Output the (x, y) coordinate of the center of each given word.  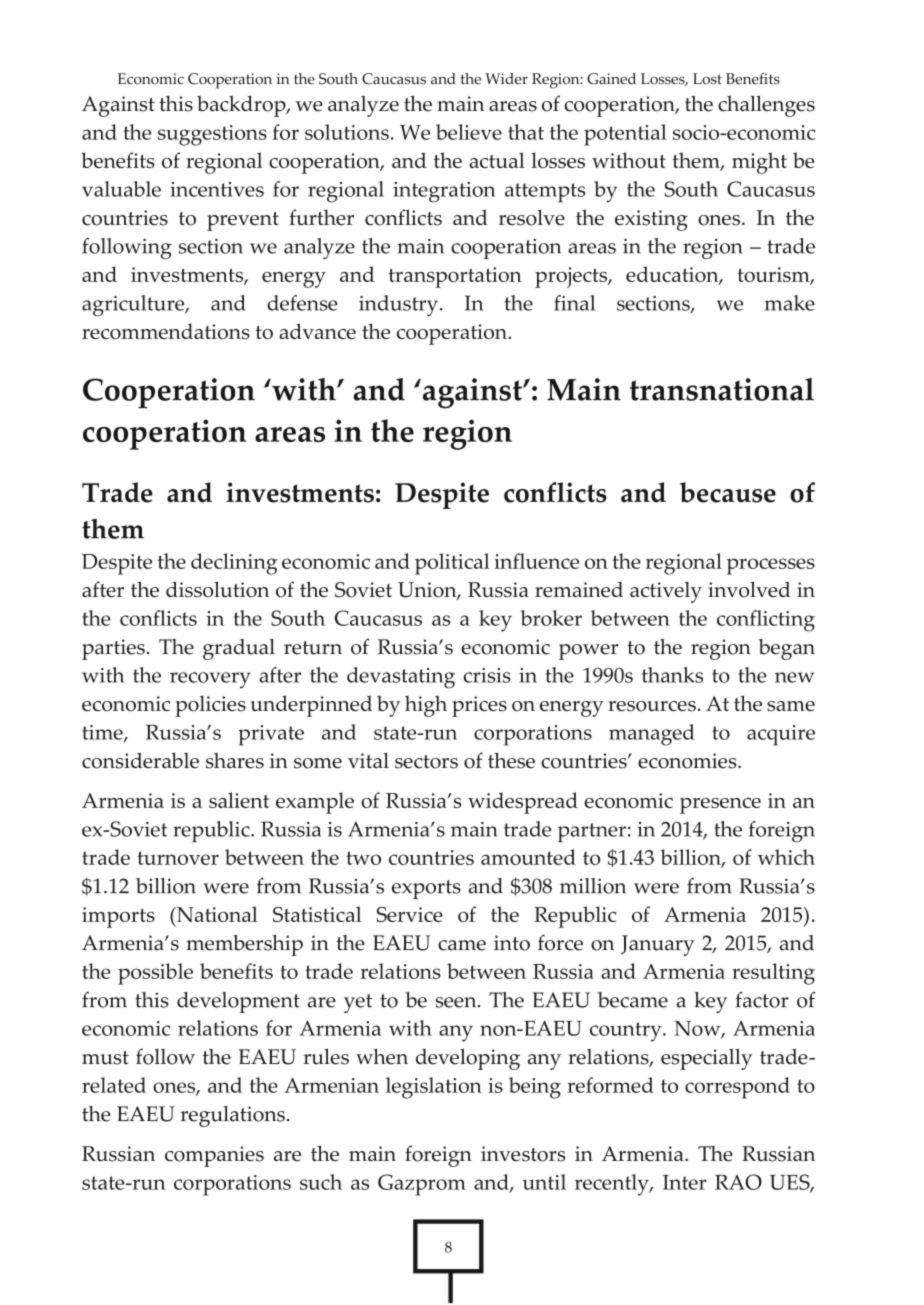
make (789, 303)
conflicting (766, 621)
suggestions (212, 135)
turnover (178, 858)
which (786, 857)
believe (469, 132)
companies (214, 1156)
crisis (487, 675)
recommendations (166, 331)
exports (426, 889)
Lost (707, 79)
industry (398, 306)
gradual (239, 649)
